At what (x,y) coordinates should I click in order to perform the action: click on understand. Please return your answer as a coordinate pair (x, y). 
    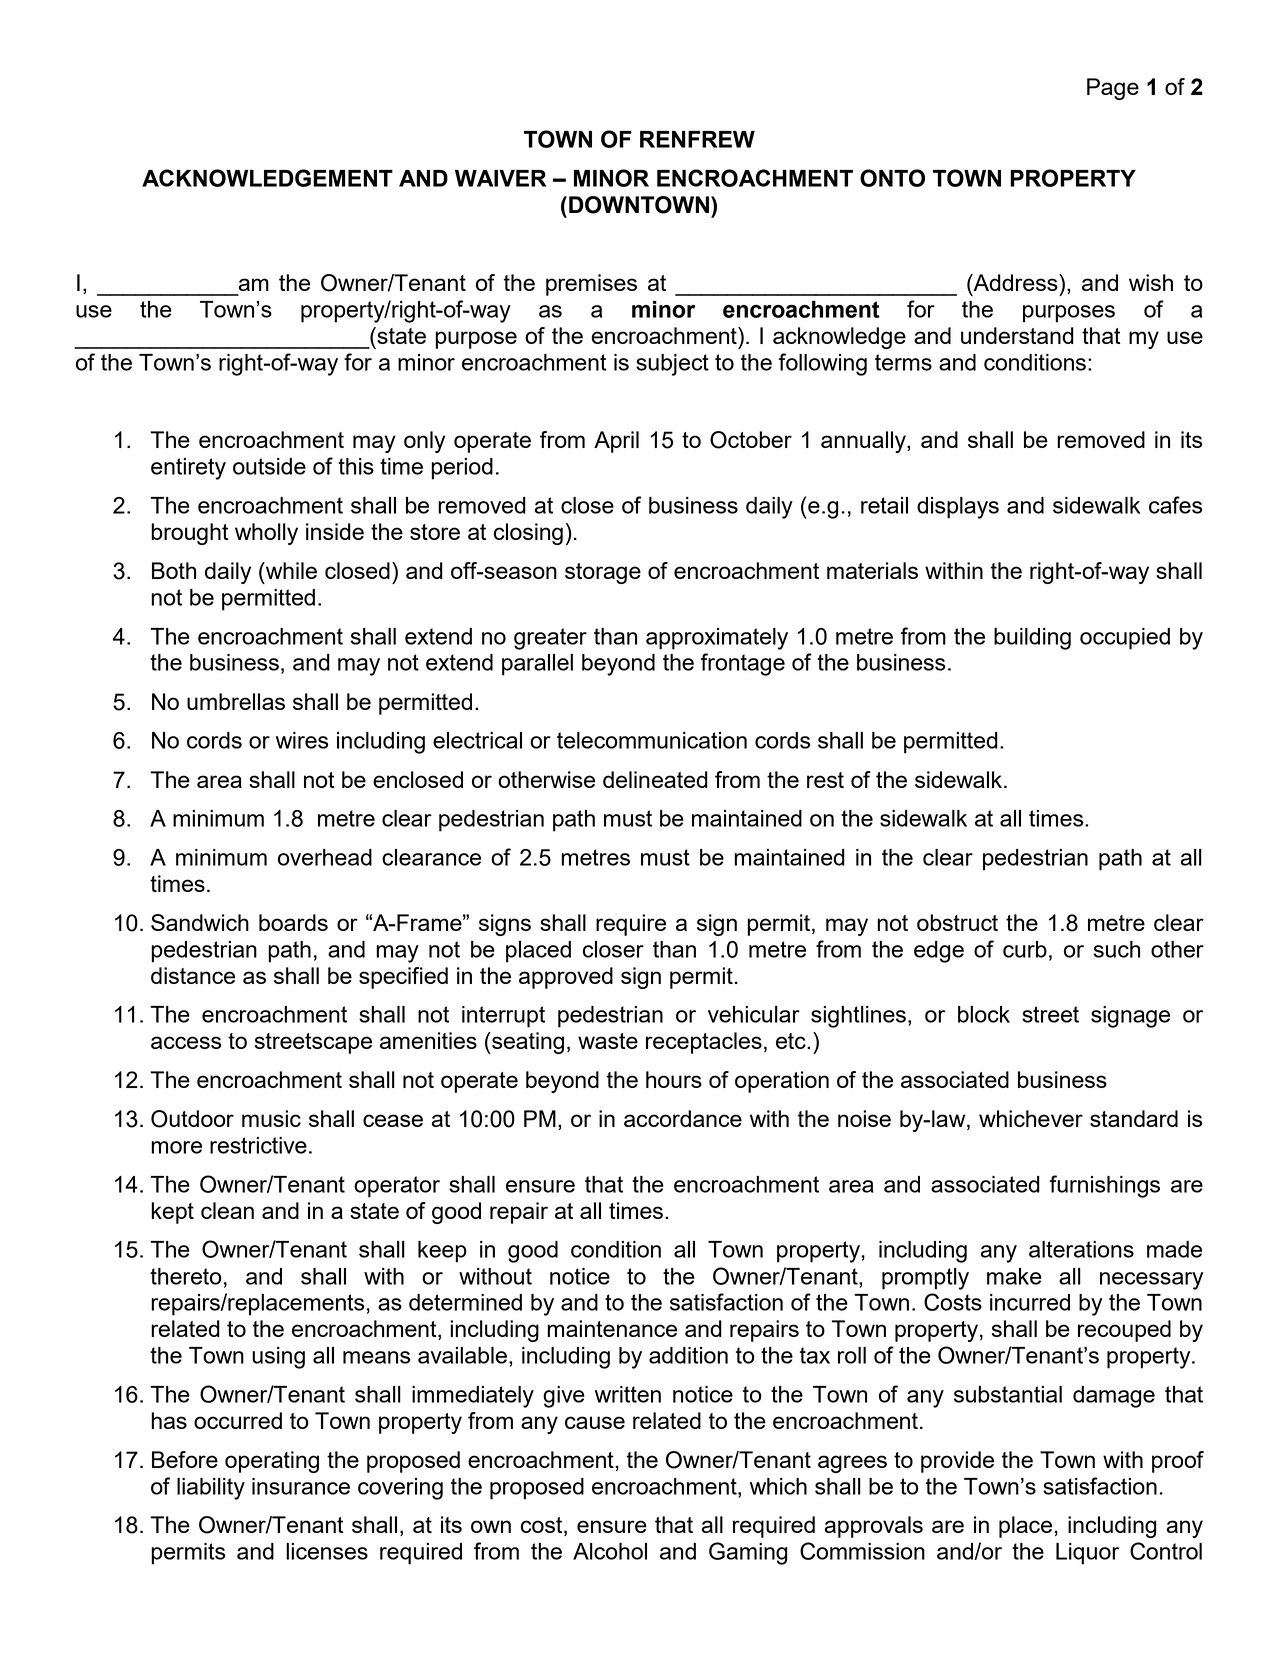
    Looking at the image, I should click on (1017, 335).
